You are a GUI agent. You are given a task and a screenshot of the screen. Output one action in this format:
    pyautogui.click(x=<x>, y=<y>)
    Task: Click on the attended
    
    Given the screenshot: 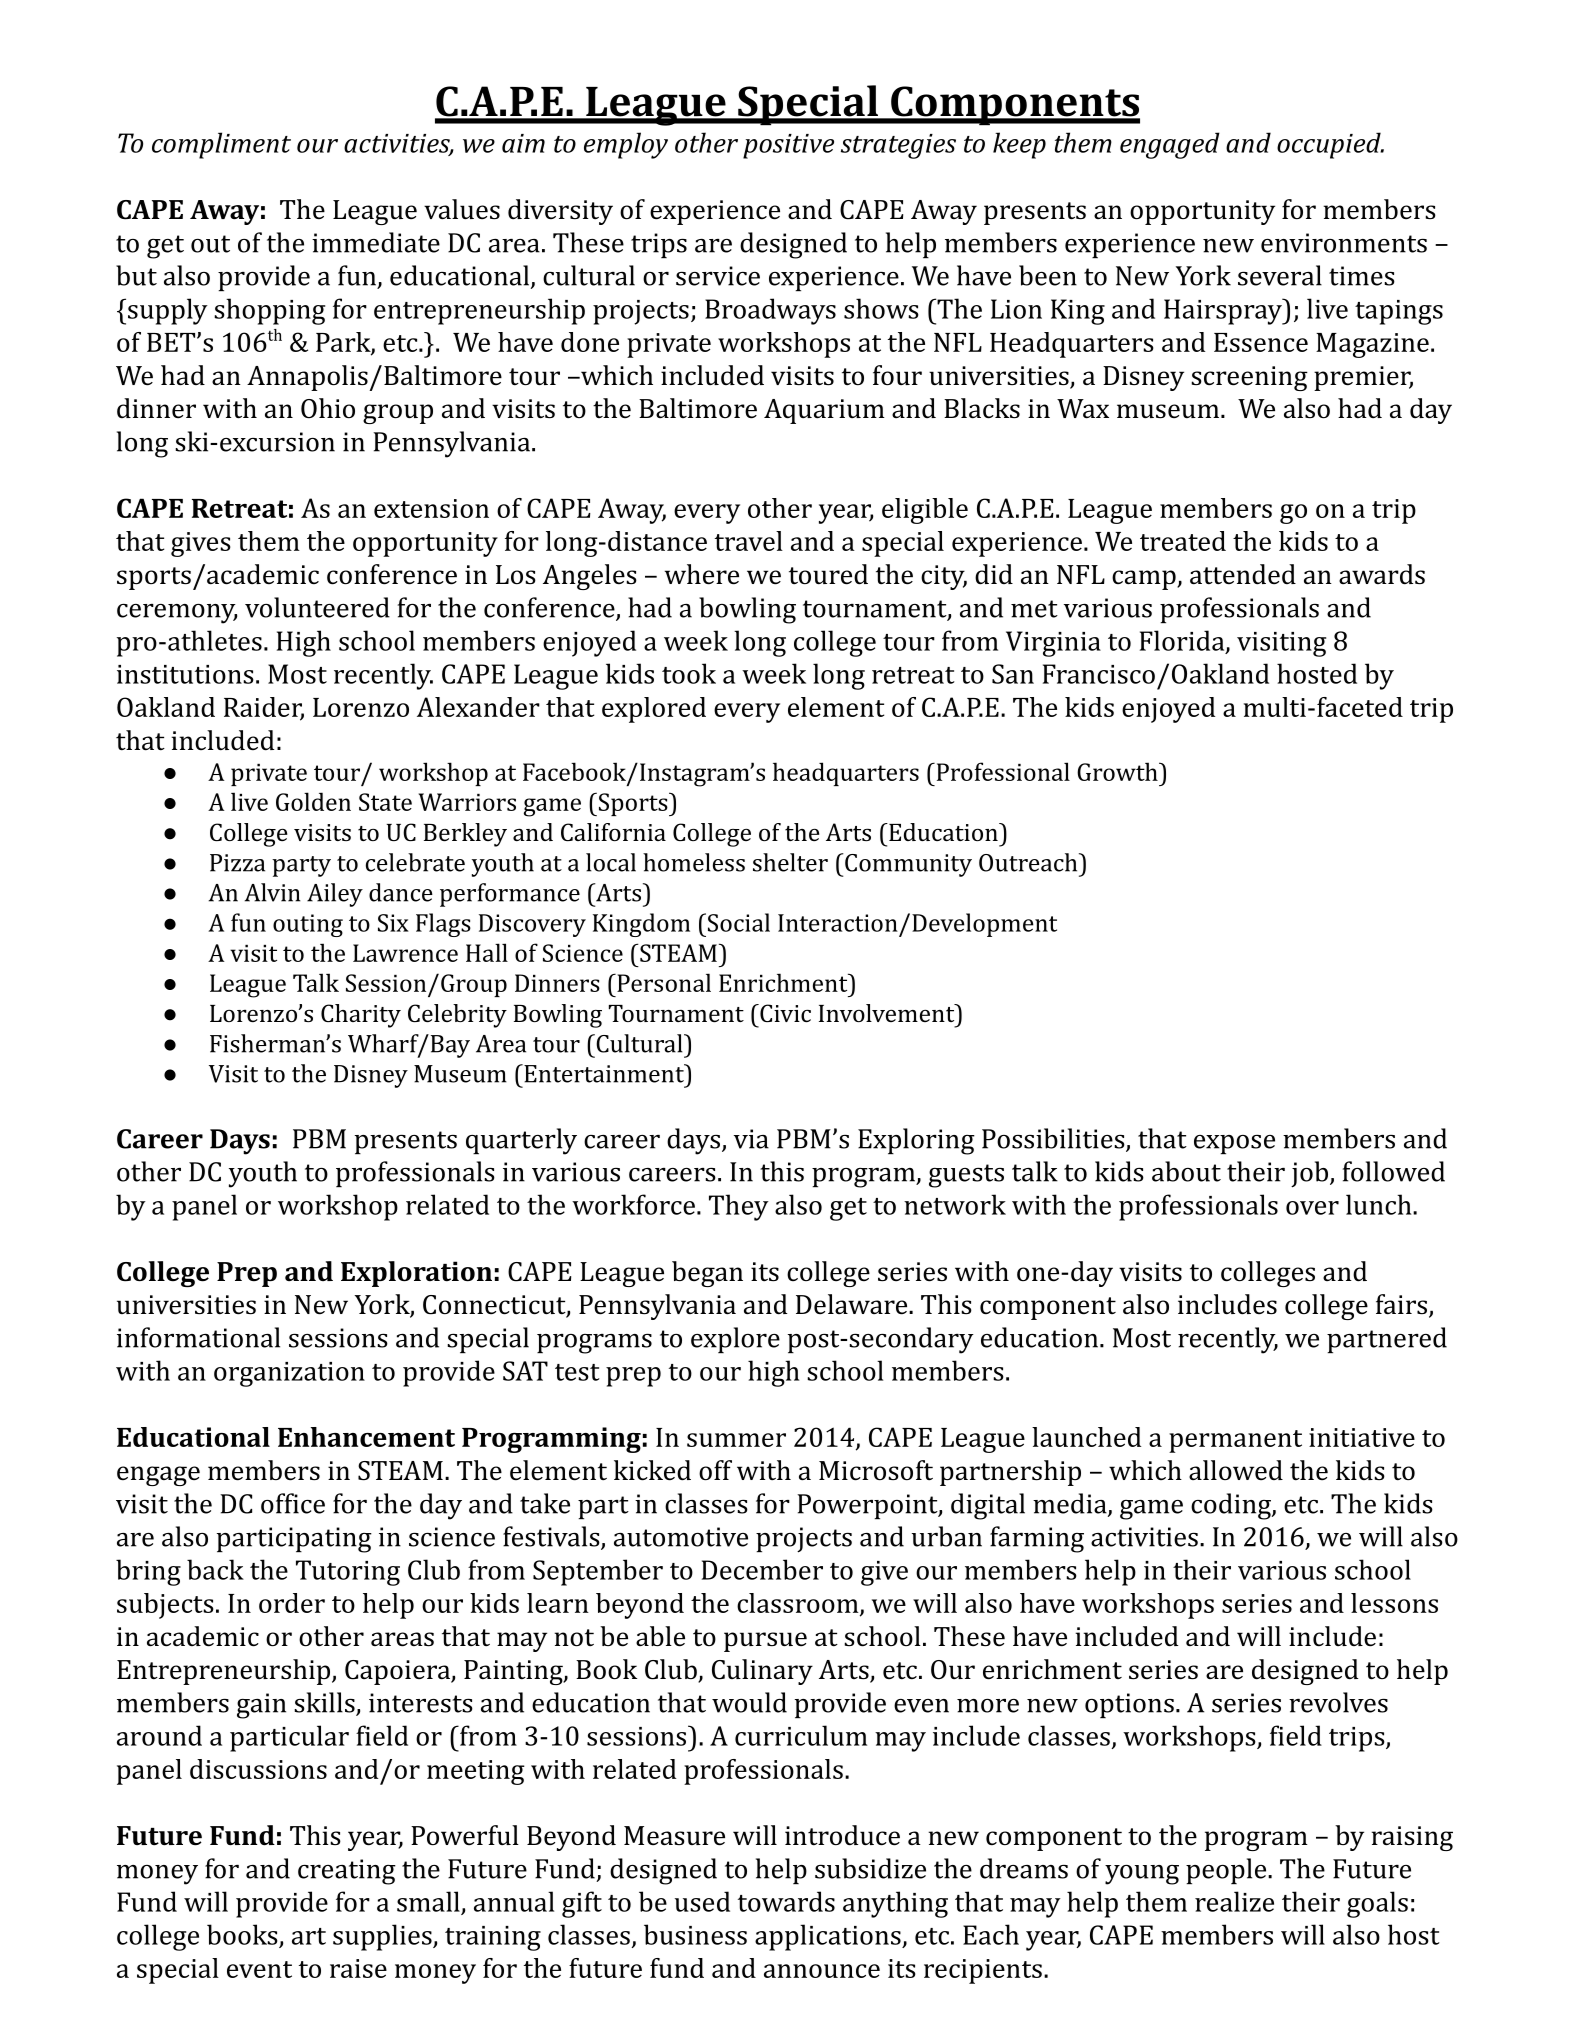 What is the action you would take?
    pyautogui.click(x=1243, y=574)
